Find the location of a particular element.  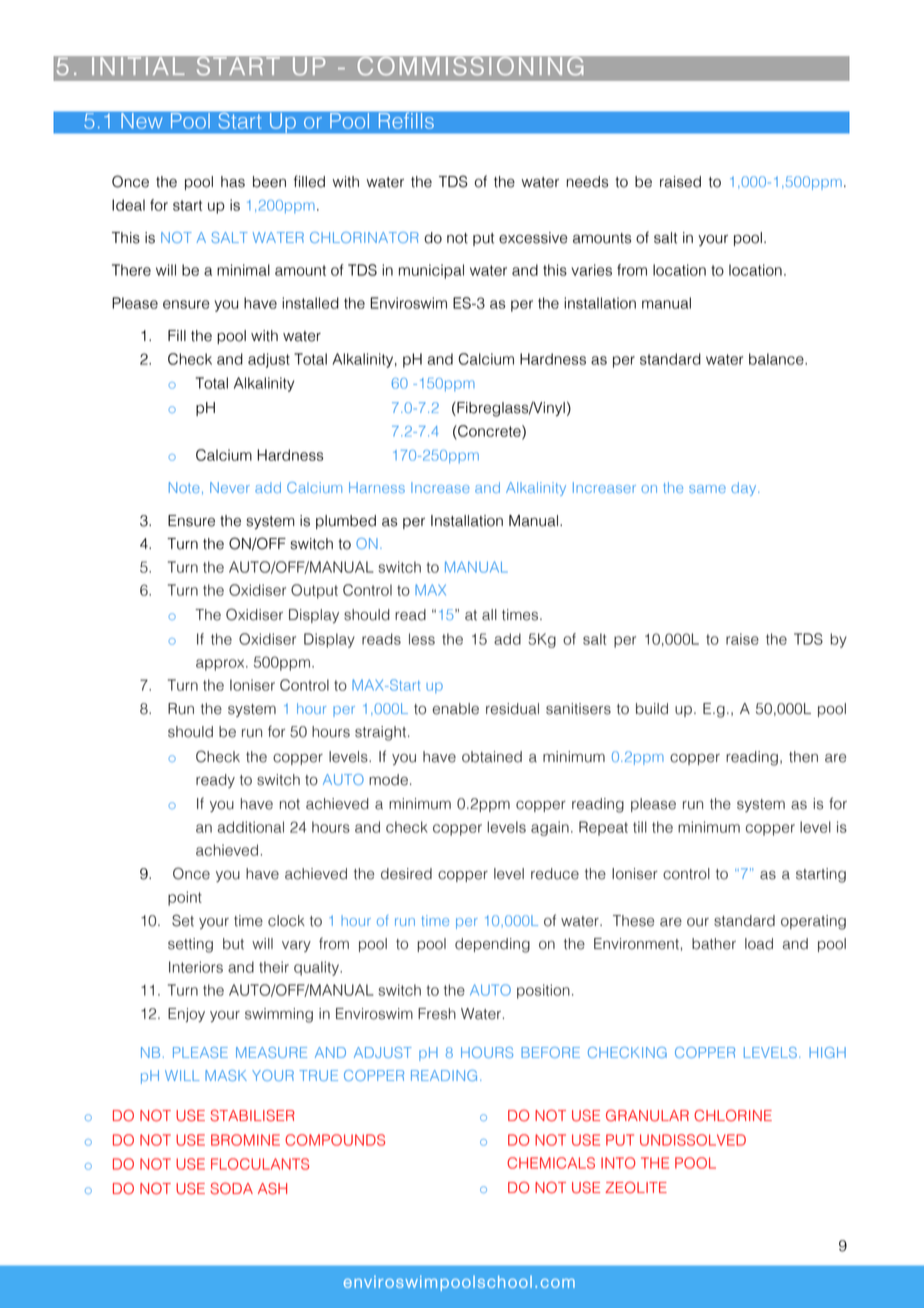

CHEMICALS is located at coordinates (551, 1163).
